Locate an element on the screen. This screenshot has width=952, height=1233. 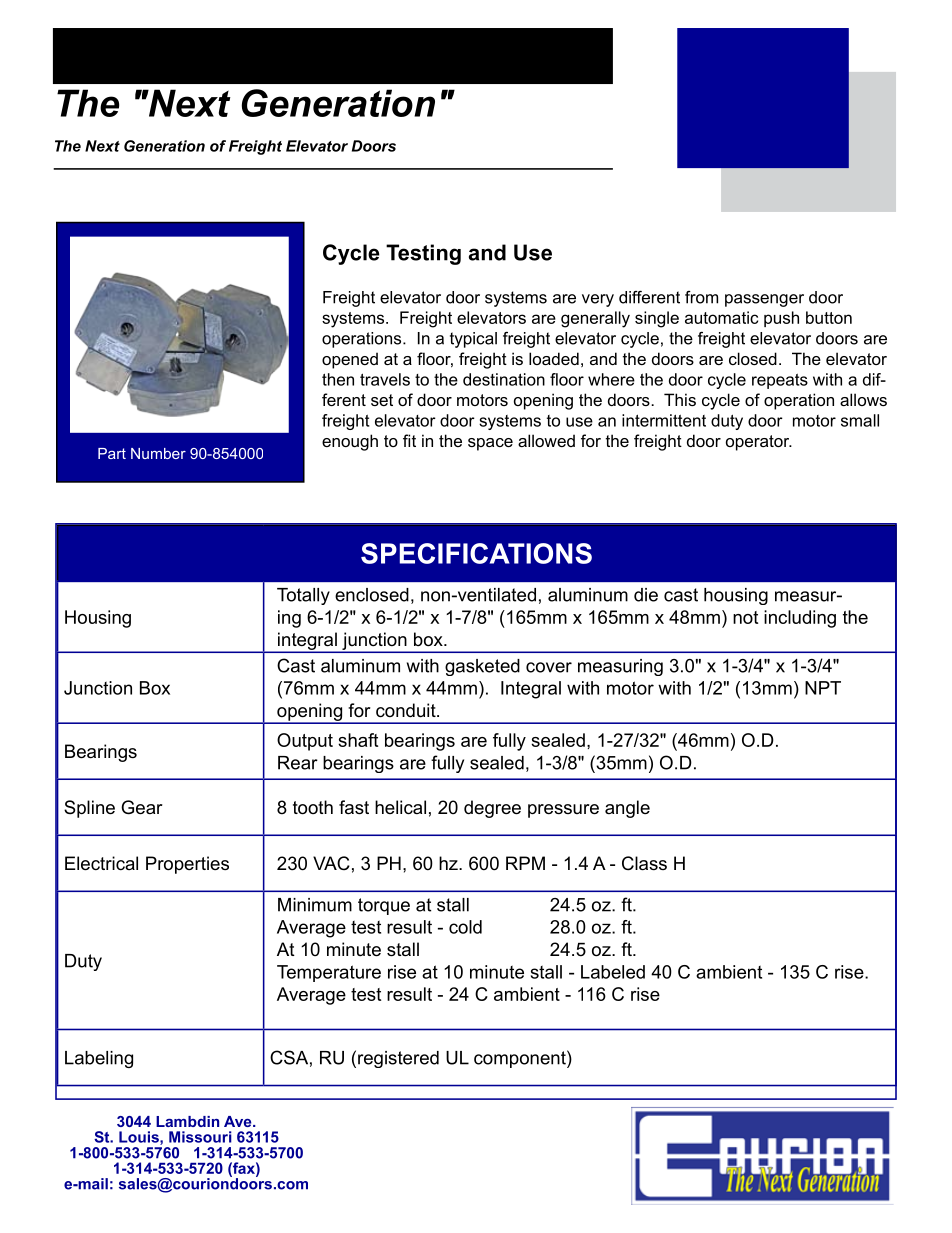
push is located at coordinates (781, 319).
